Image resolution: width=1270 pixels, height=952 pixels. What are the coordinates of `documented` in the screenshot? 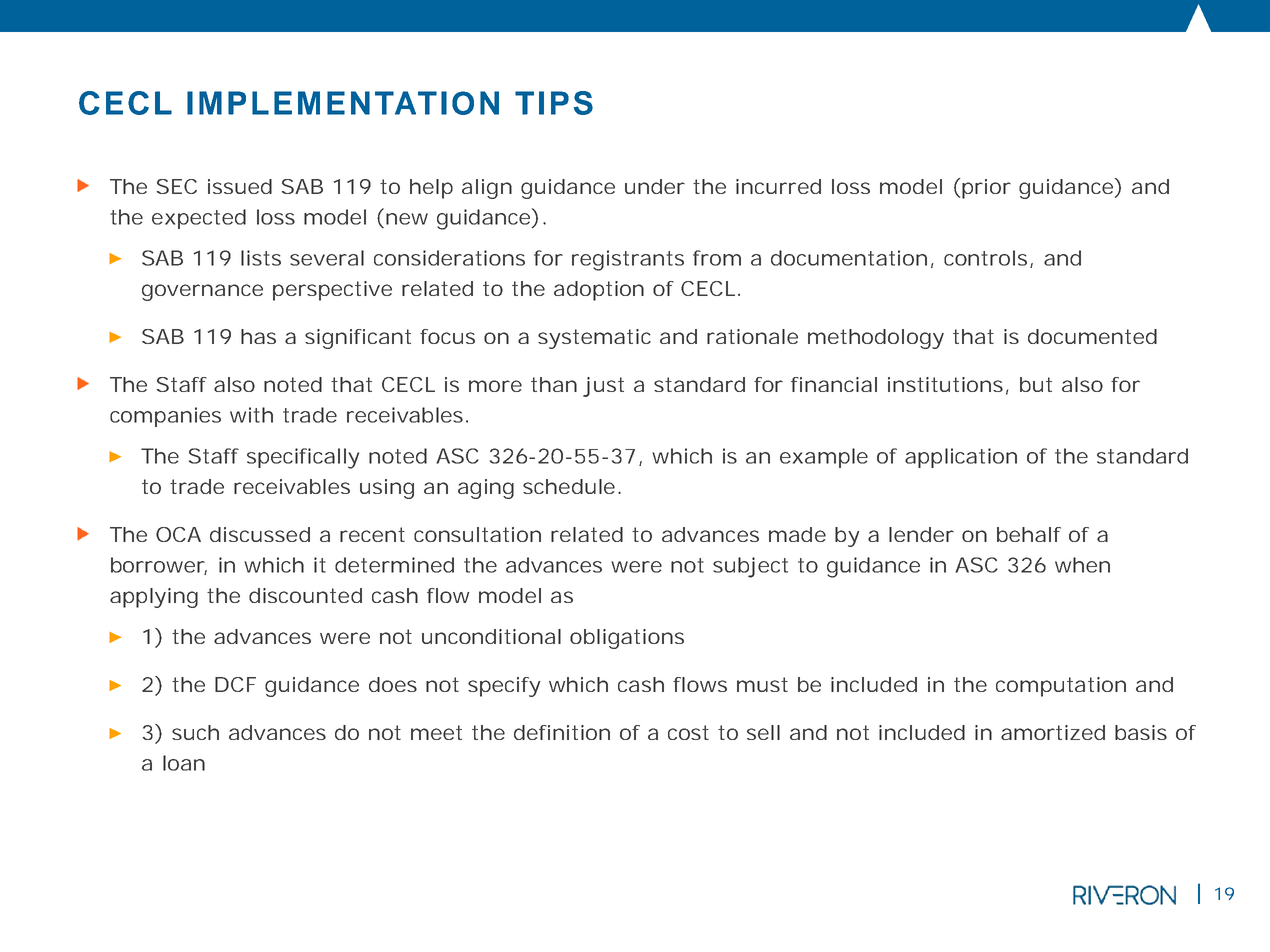 It's located at (1092, 336).
